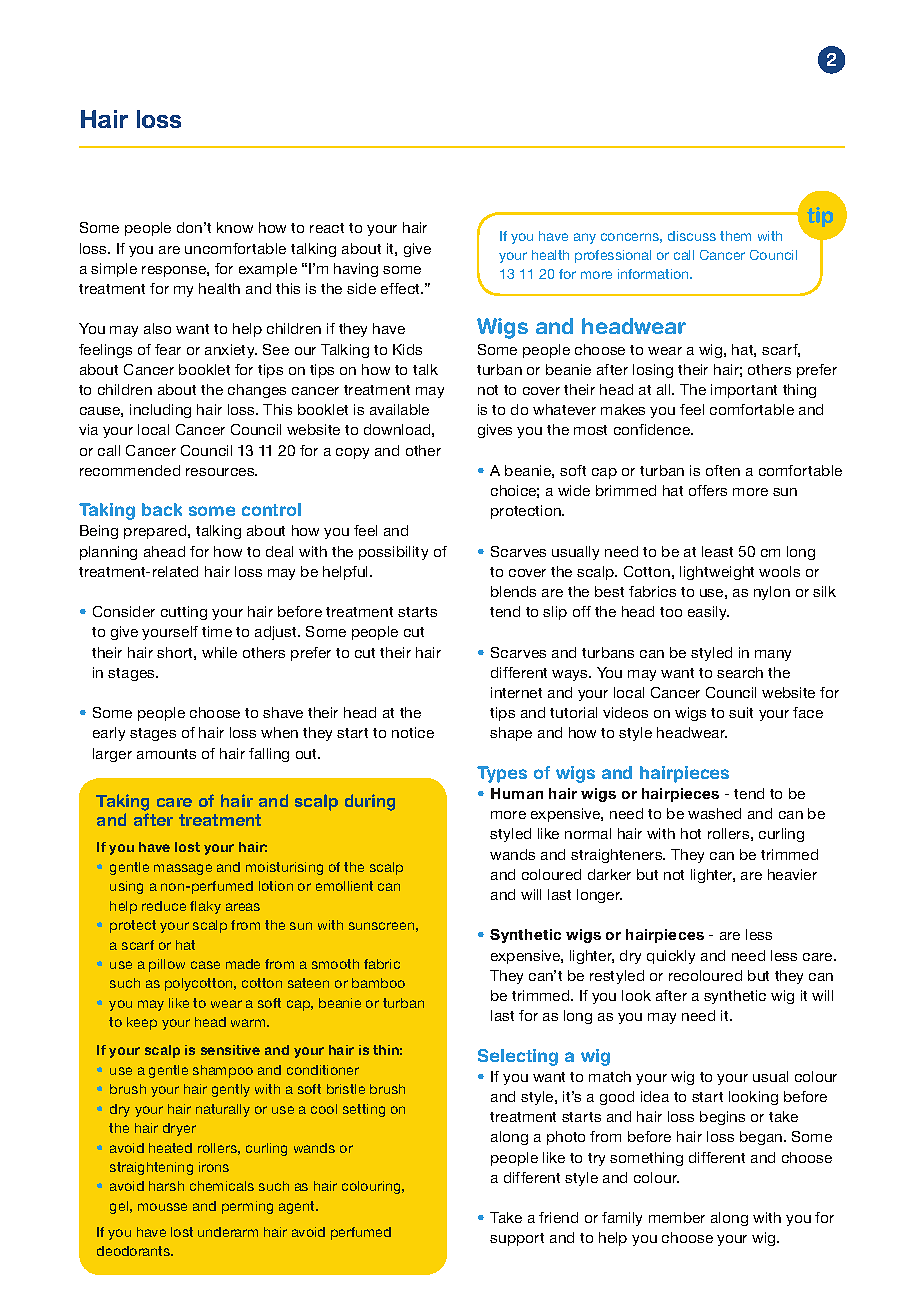  What do you see at coordinates (162, 509) in the document?
I see `back` at bounding box center [162, 509].
